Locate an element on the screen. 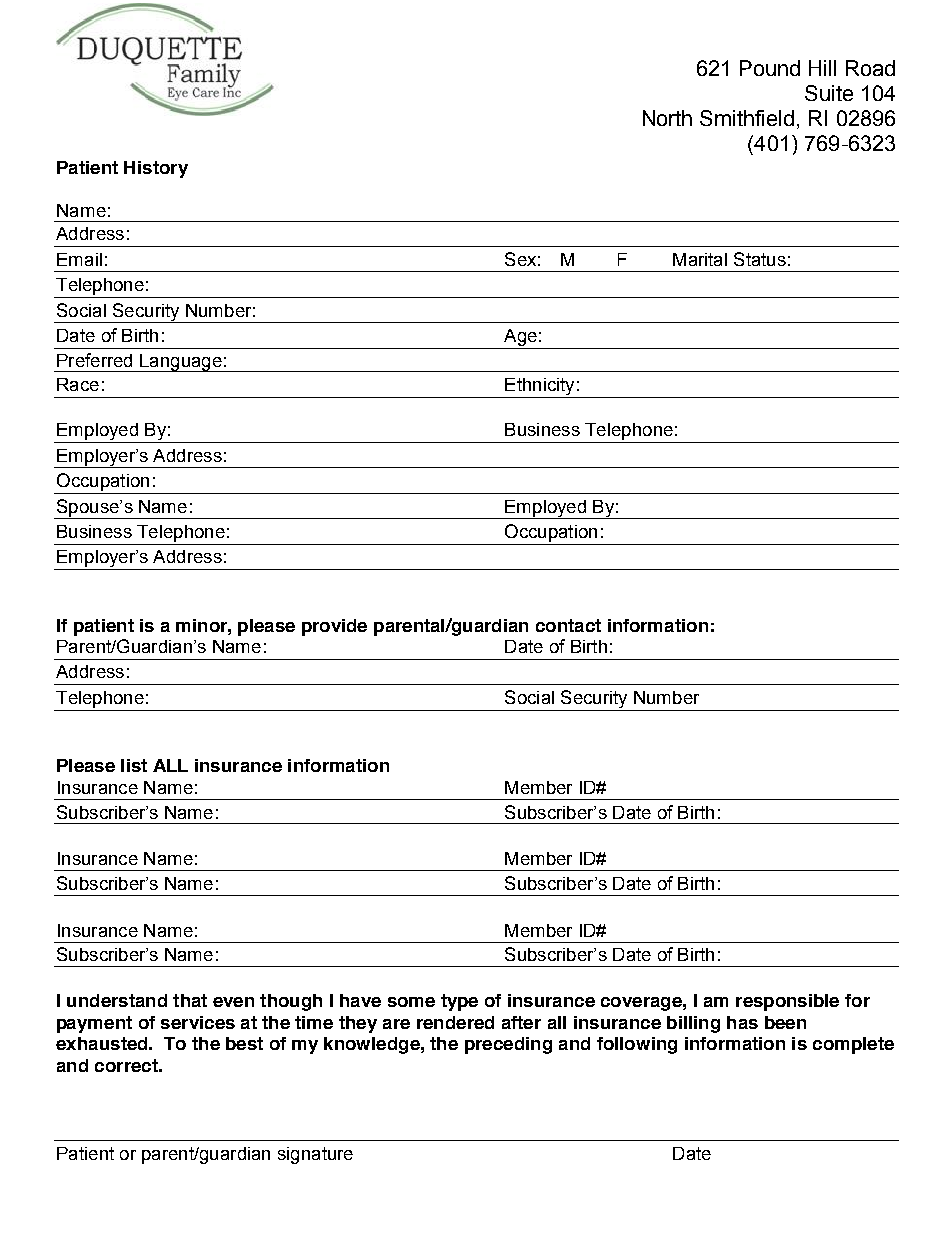  complete is located at coordinates (853, 1045).
